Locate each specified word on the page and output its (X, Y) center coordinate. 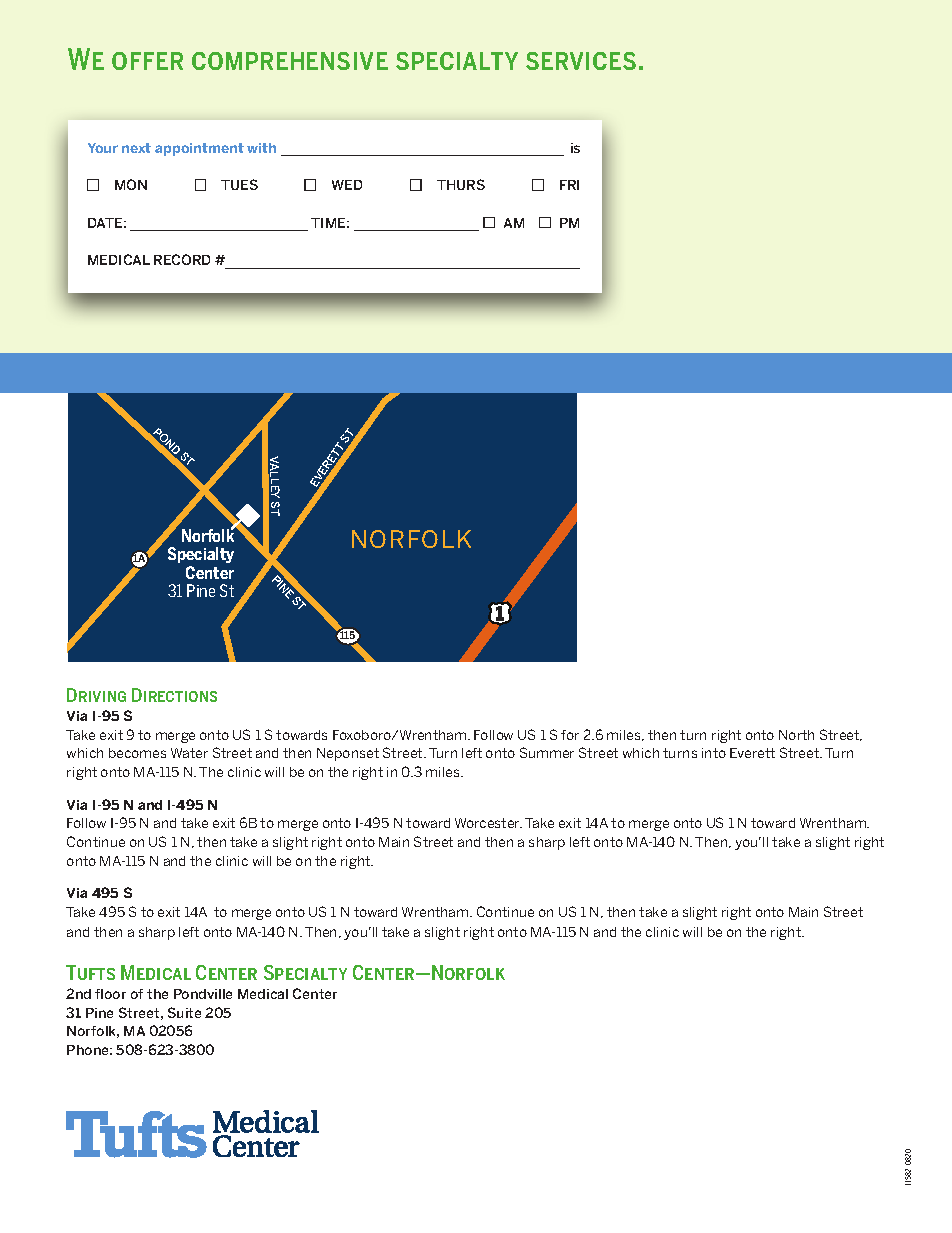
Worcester (488, 823)
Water (189, 753)
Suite (184, 1012)
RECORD (182, 259)
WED (347, 185)
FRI (569, 185)
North (796, 735)
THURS (461, 184)
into (714, 753)
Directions (174, 695)
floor (110, 994)
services (581, 61)
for (570, 735)
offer (147, 61)
